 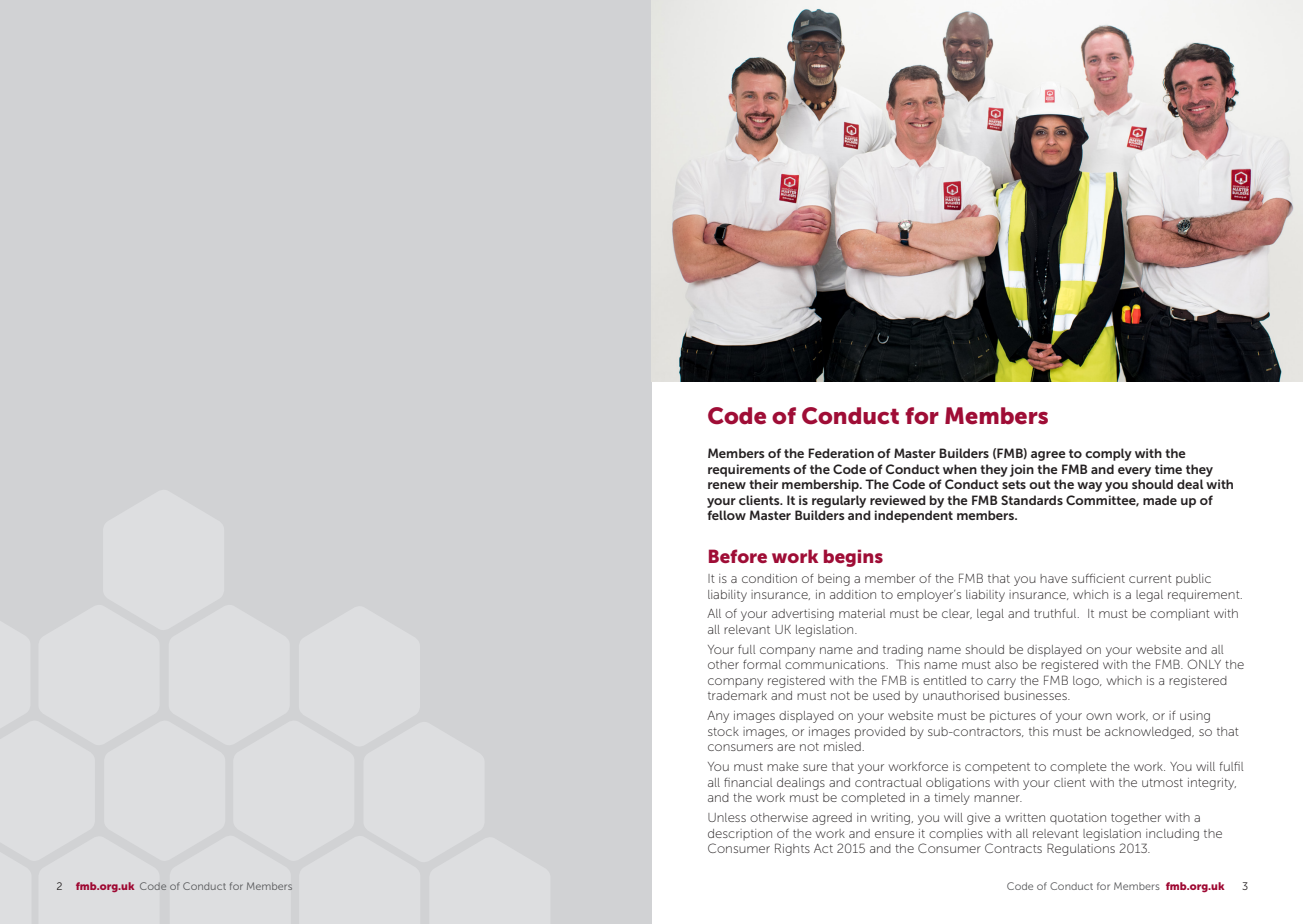 What do you see at coordinates (956, 835) in the image?
I see `complies` at bounding box center [956, 835].
